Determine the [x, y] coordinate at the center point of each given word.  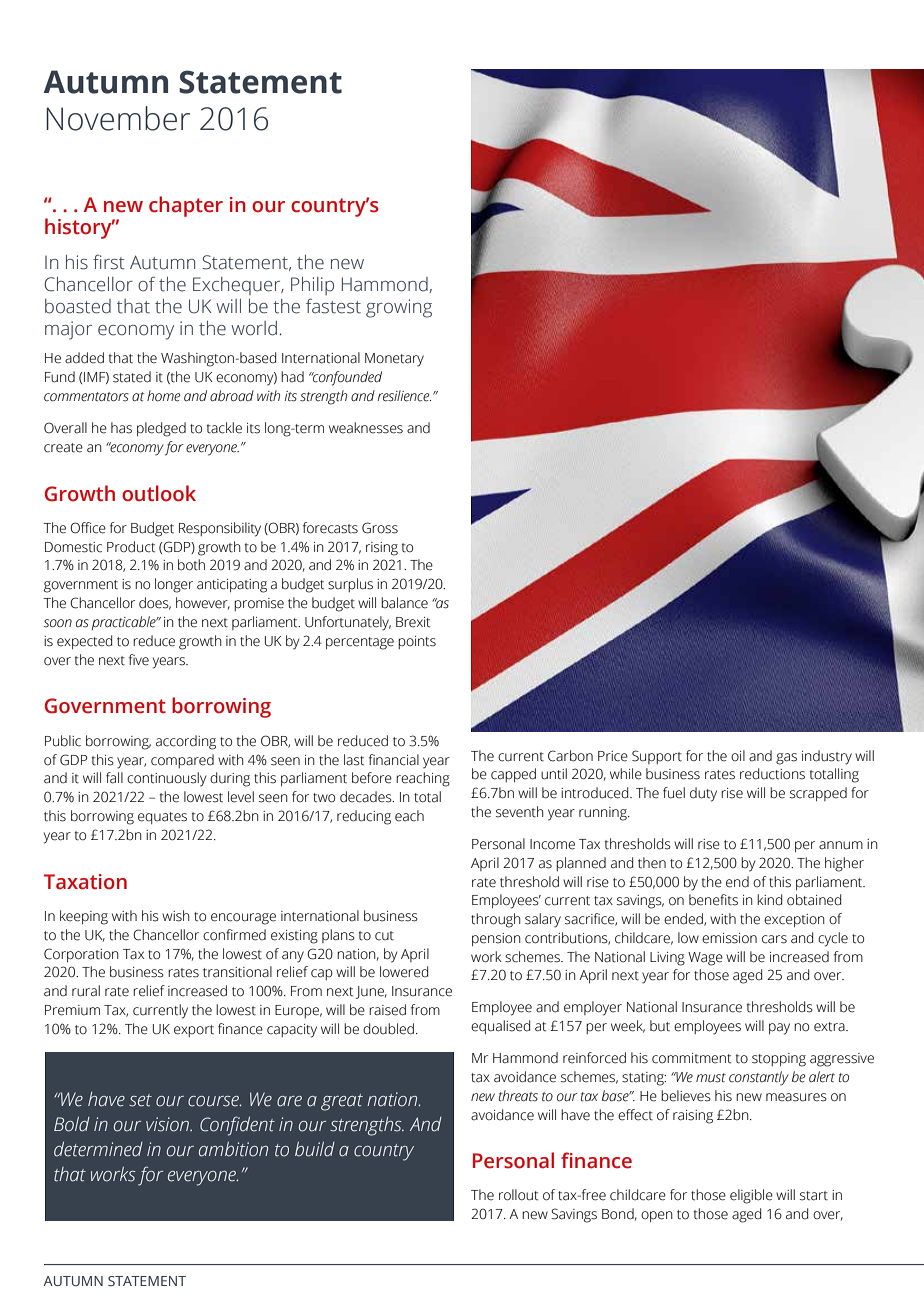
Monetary [394, 360]
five [139, 660]
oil [738, 755]
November [118, 118]
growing [399, 308]
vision [168, 1124]
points [417, 642]
